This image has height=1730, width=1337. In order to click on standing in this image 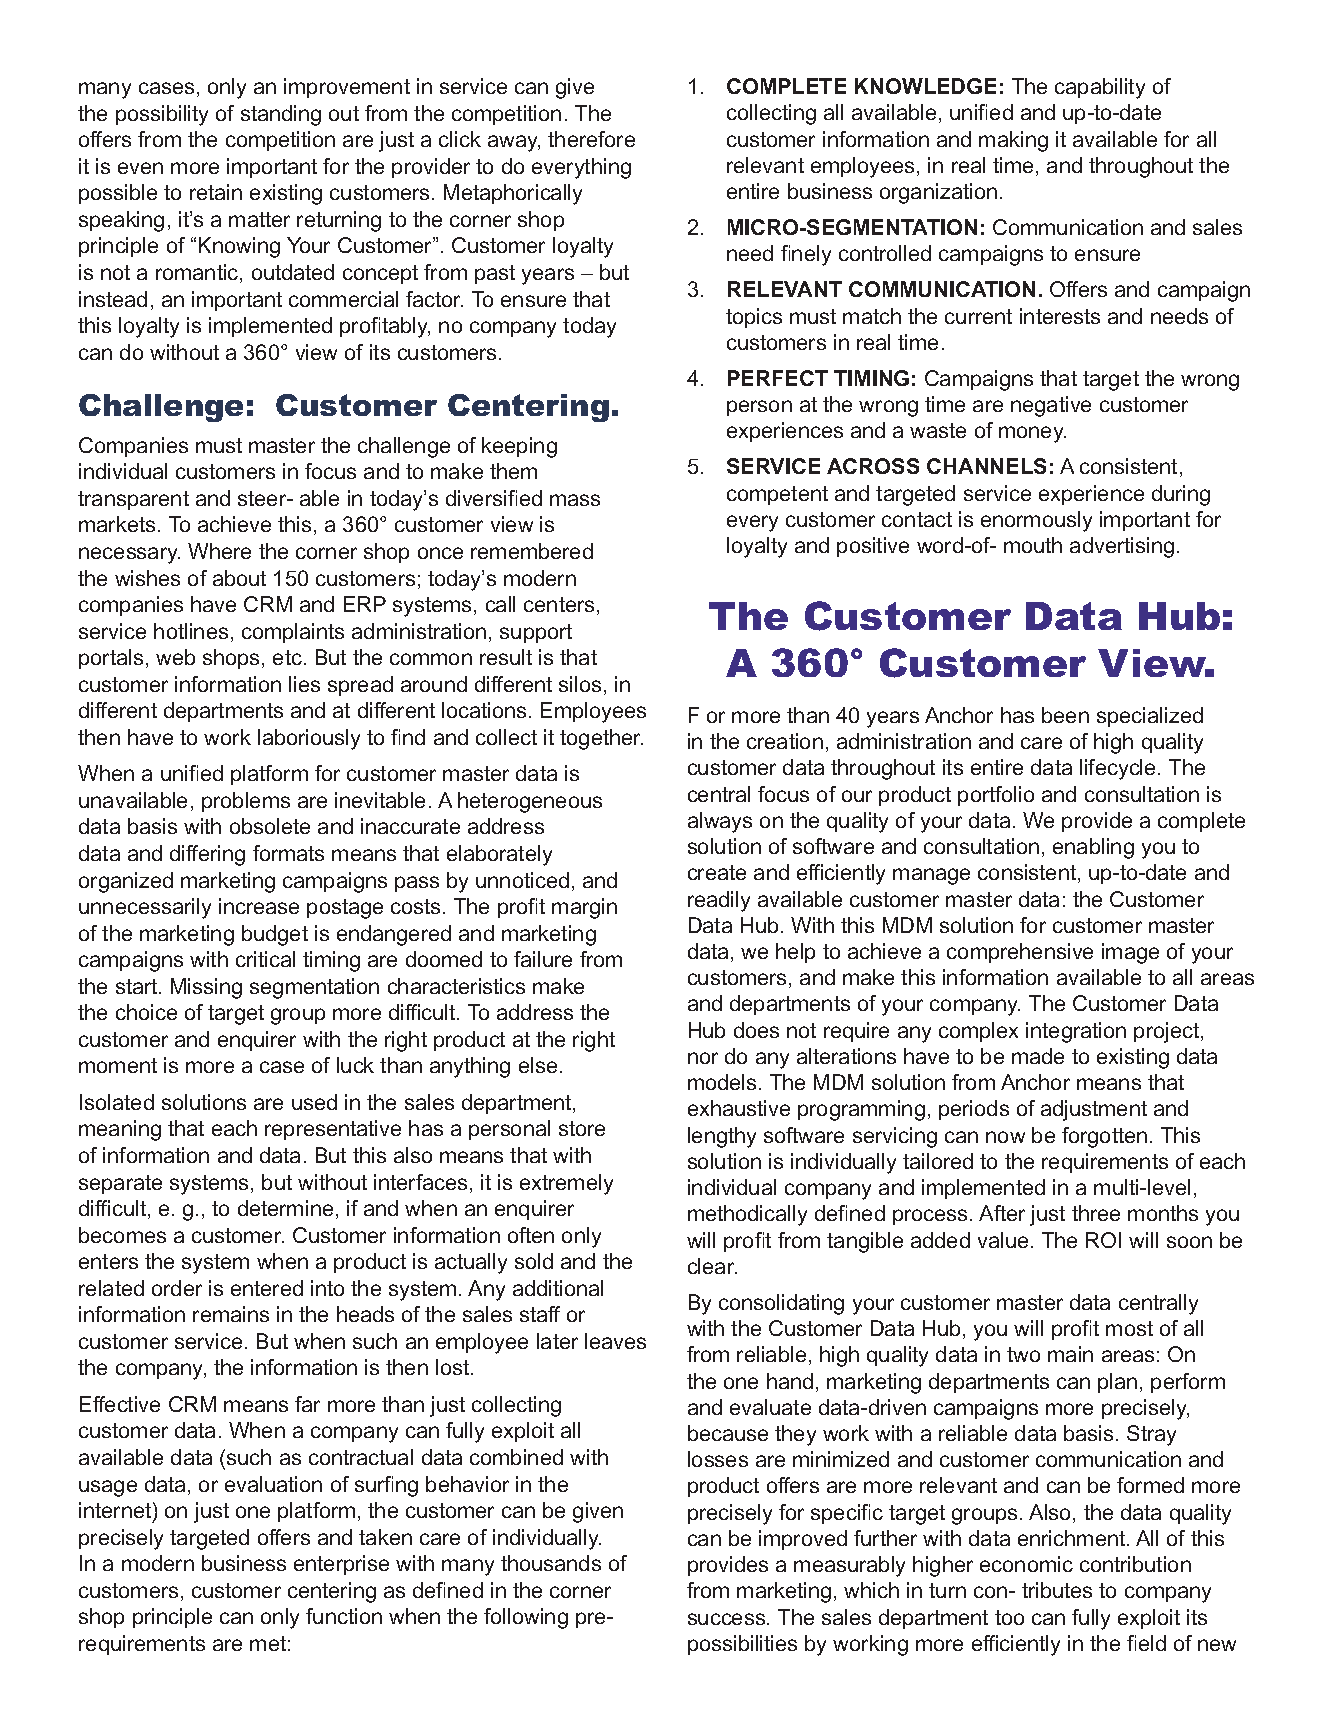, I will do `click(281, 115)`.
